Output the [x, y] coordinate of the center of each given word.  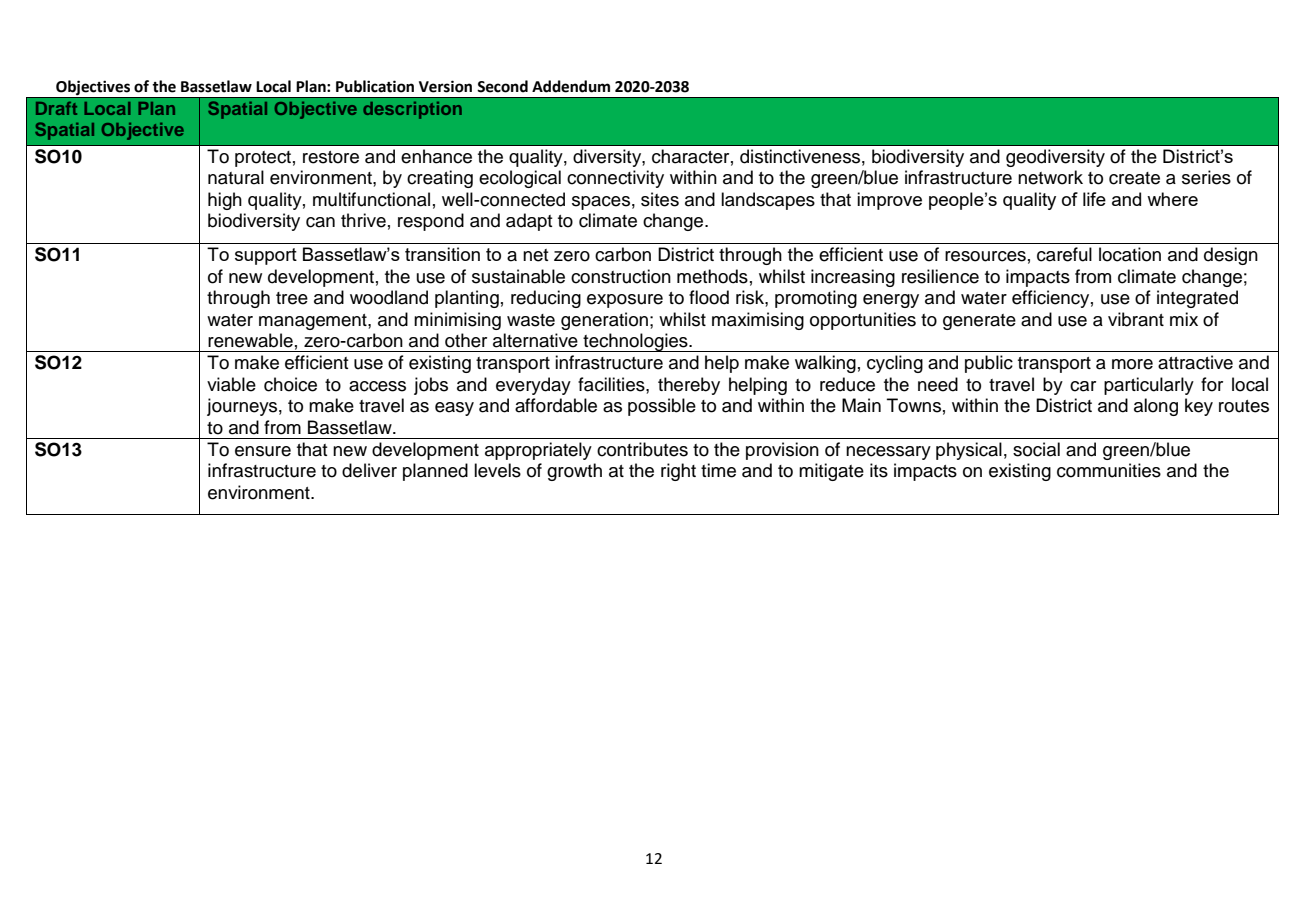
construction [621, 276]
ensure [263, 451]
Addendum [571, 86]
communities [1109, 470]
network [1050, 177]
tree [292, 298]
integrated [1197, 299]
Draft [56, 108]
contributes [642, 449]
